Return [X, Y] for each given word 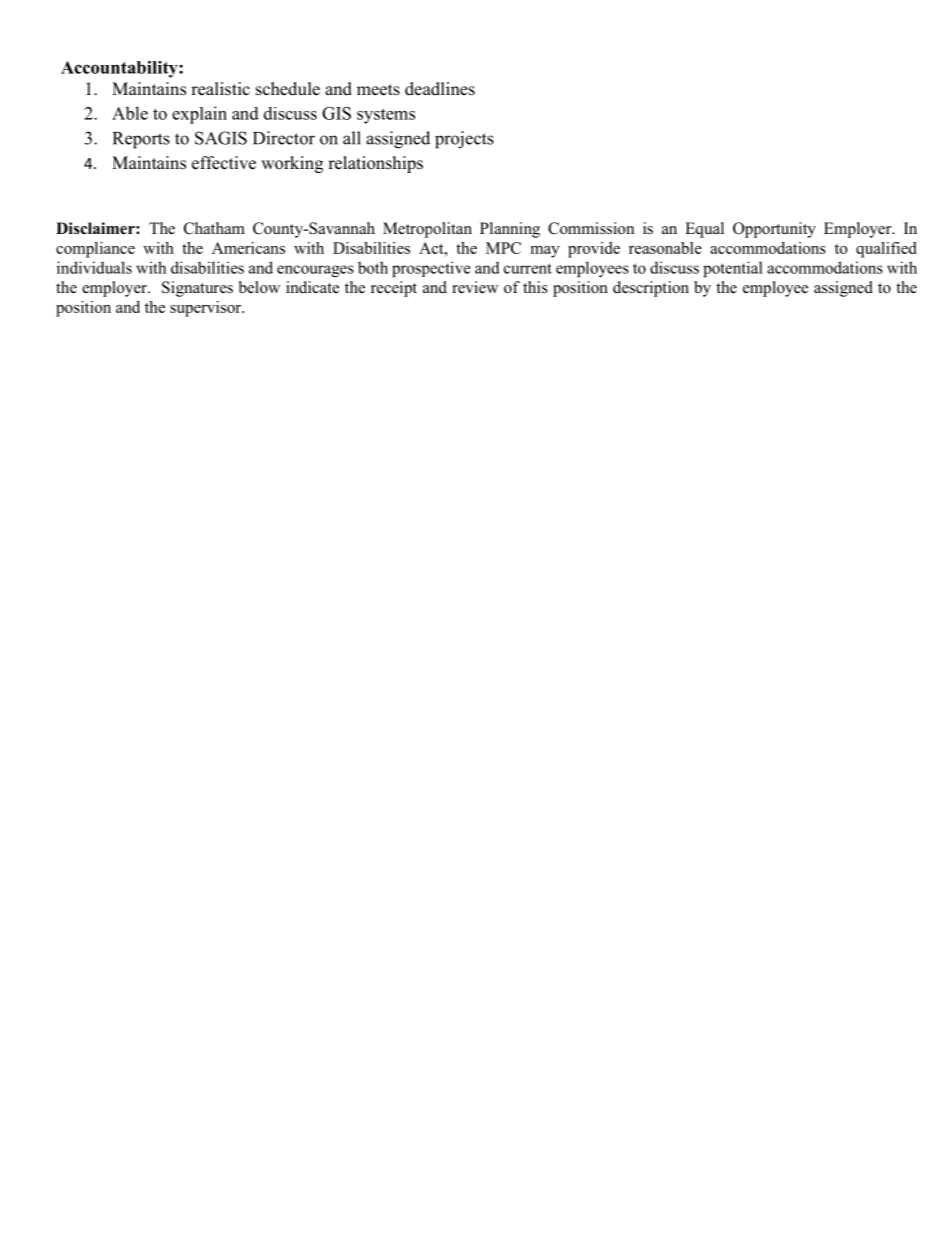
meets [378, 90]
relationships [375, 164]
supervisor [206, 309]
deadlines [440, 89]
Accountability [120, 69]
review [475, 287]
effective [224, 163]
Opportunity [774, 230]
